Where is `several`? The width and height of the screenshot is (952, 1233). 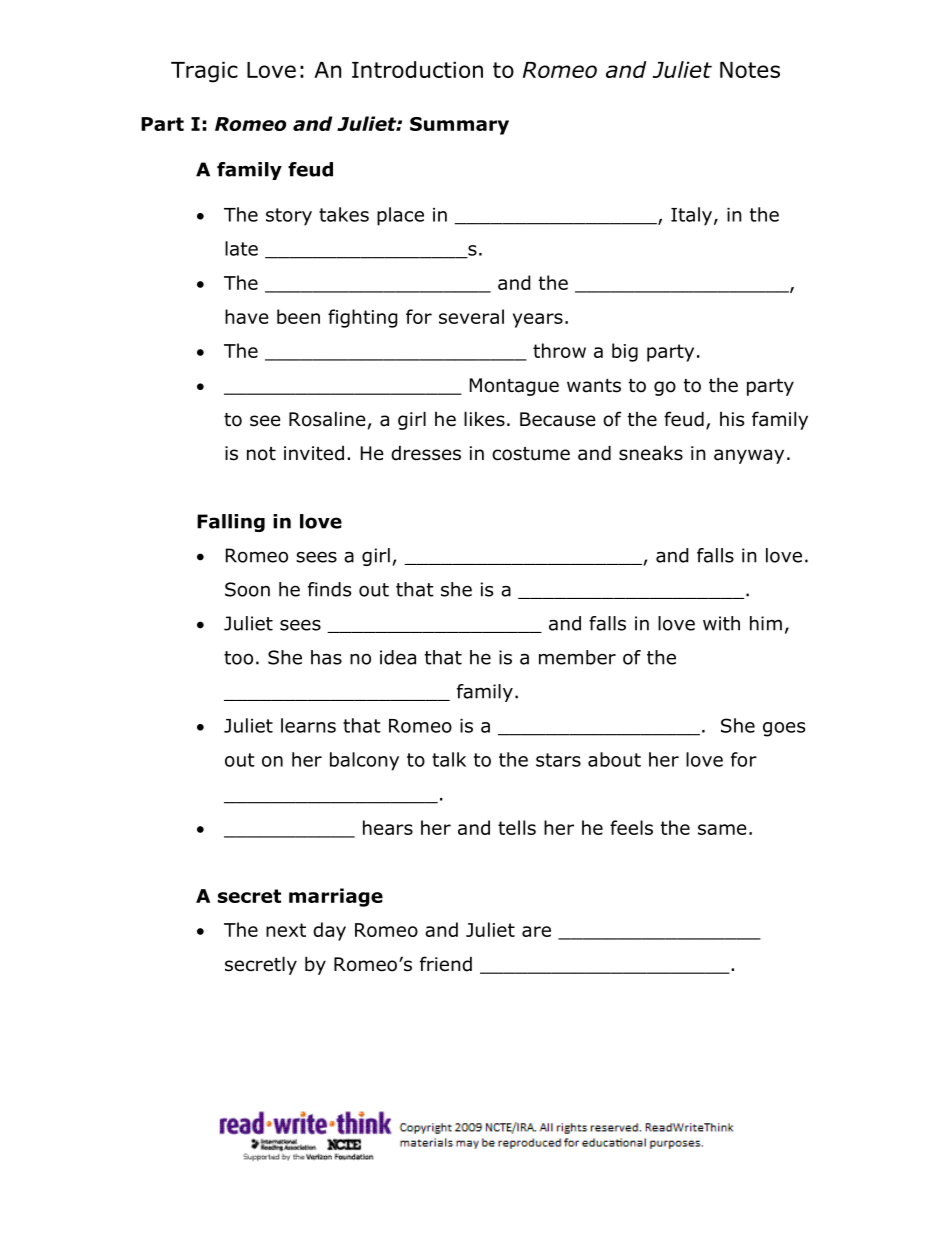
several is located at coordinates (471, 316).
